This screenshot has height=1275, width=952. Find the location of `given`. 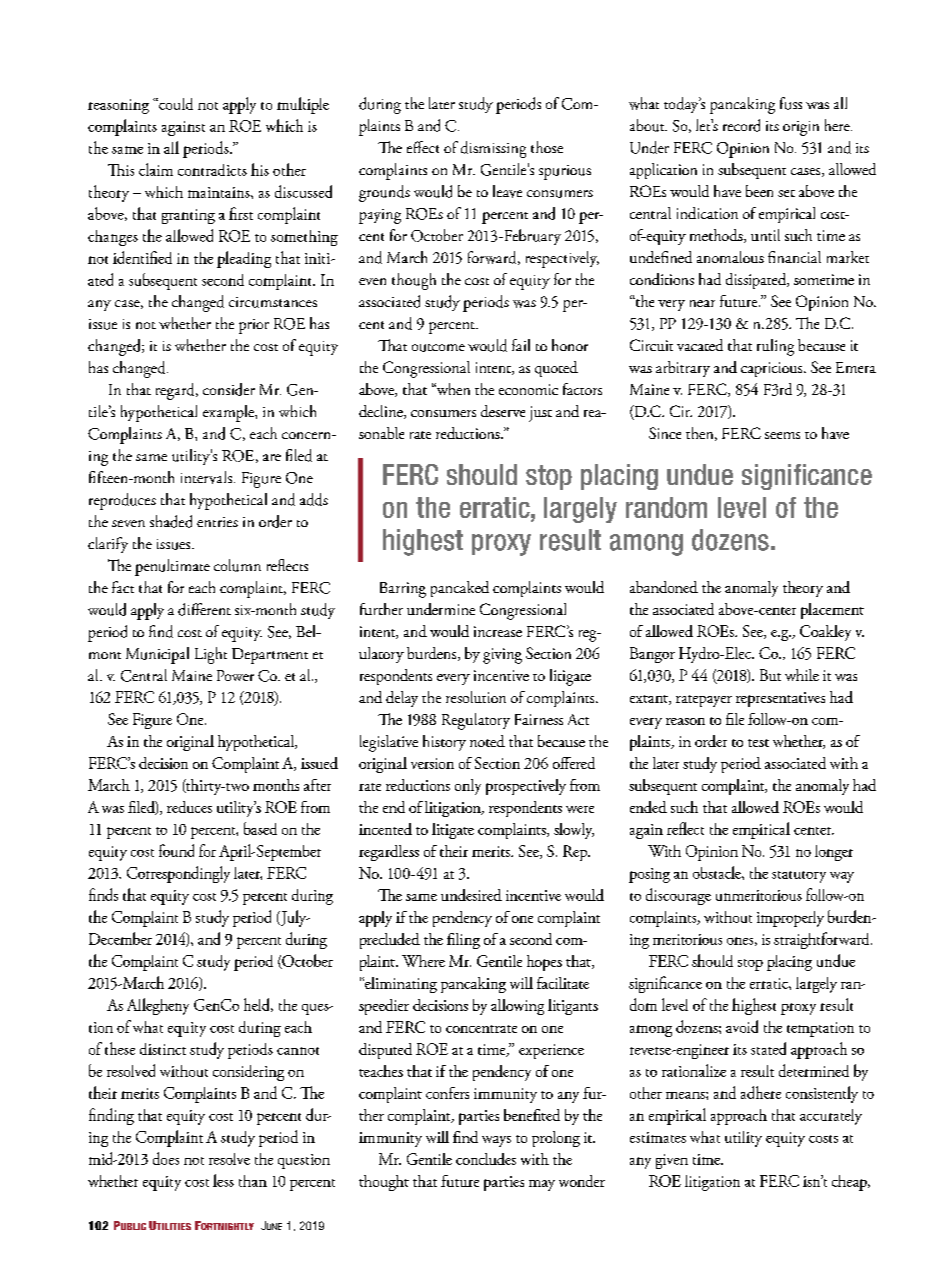

given is located at coordinates (672, 1161).
